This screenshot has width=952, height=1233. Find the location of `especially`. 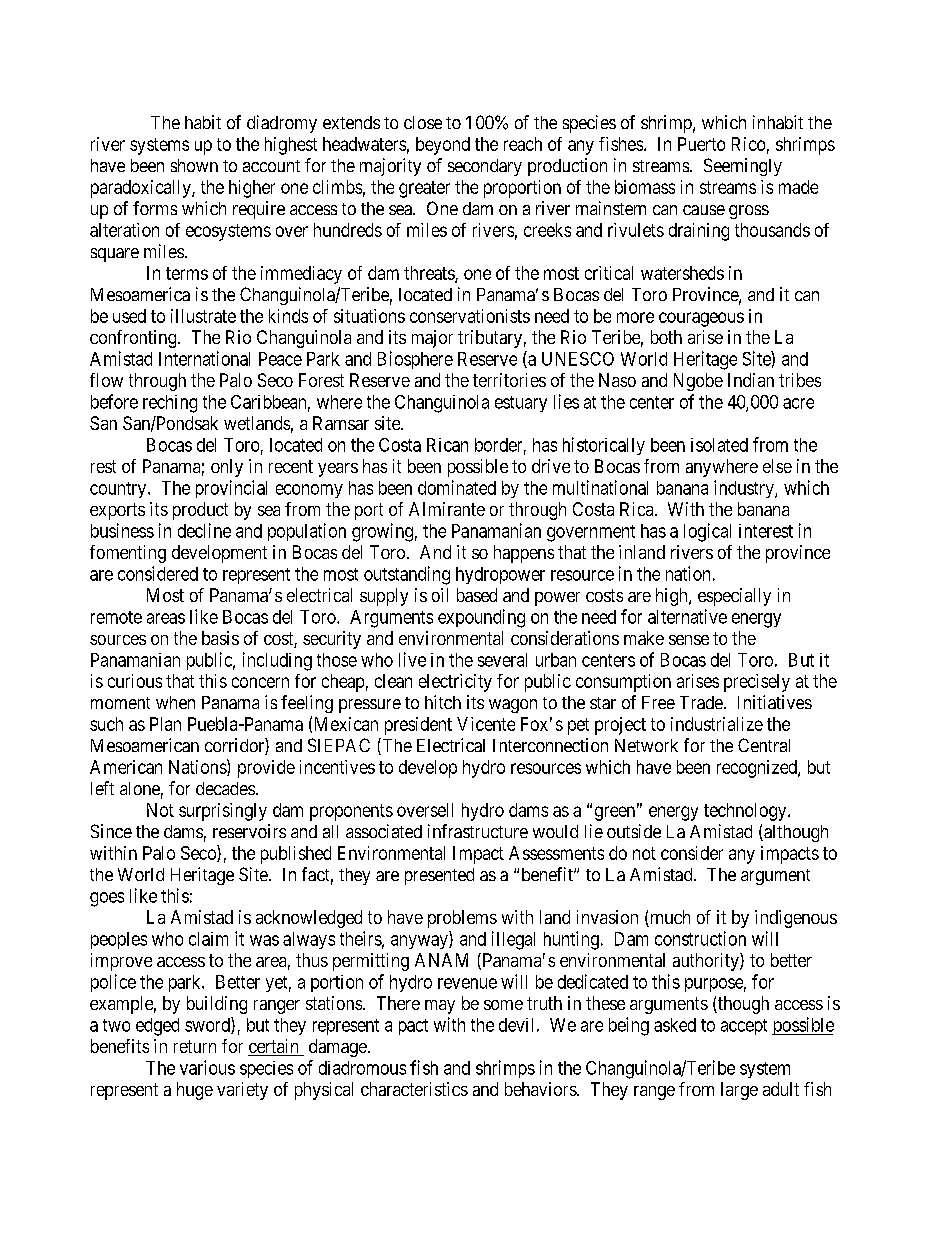

especially is located at coordinates (734, 597).
